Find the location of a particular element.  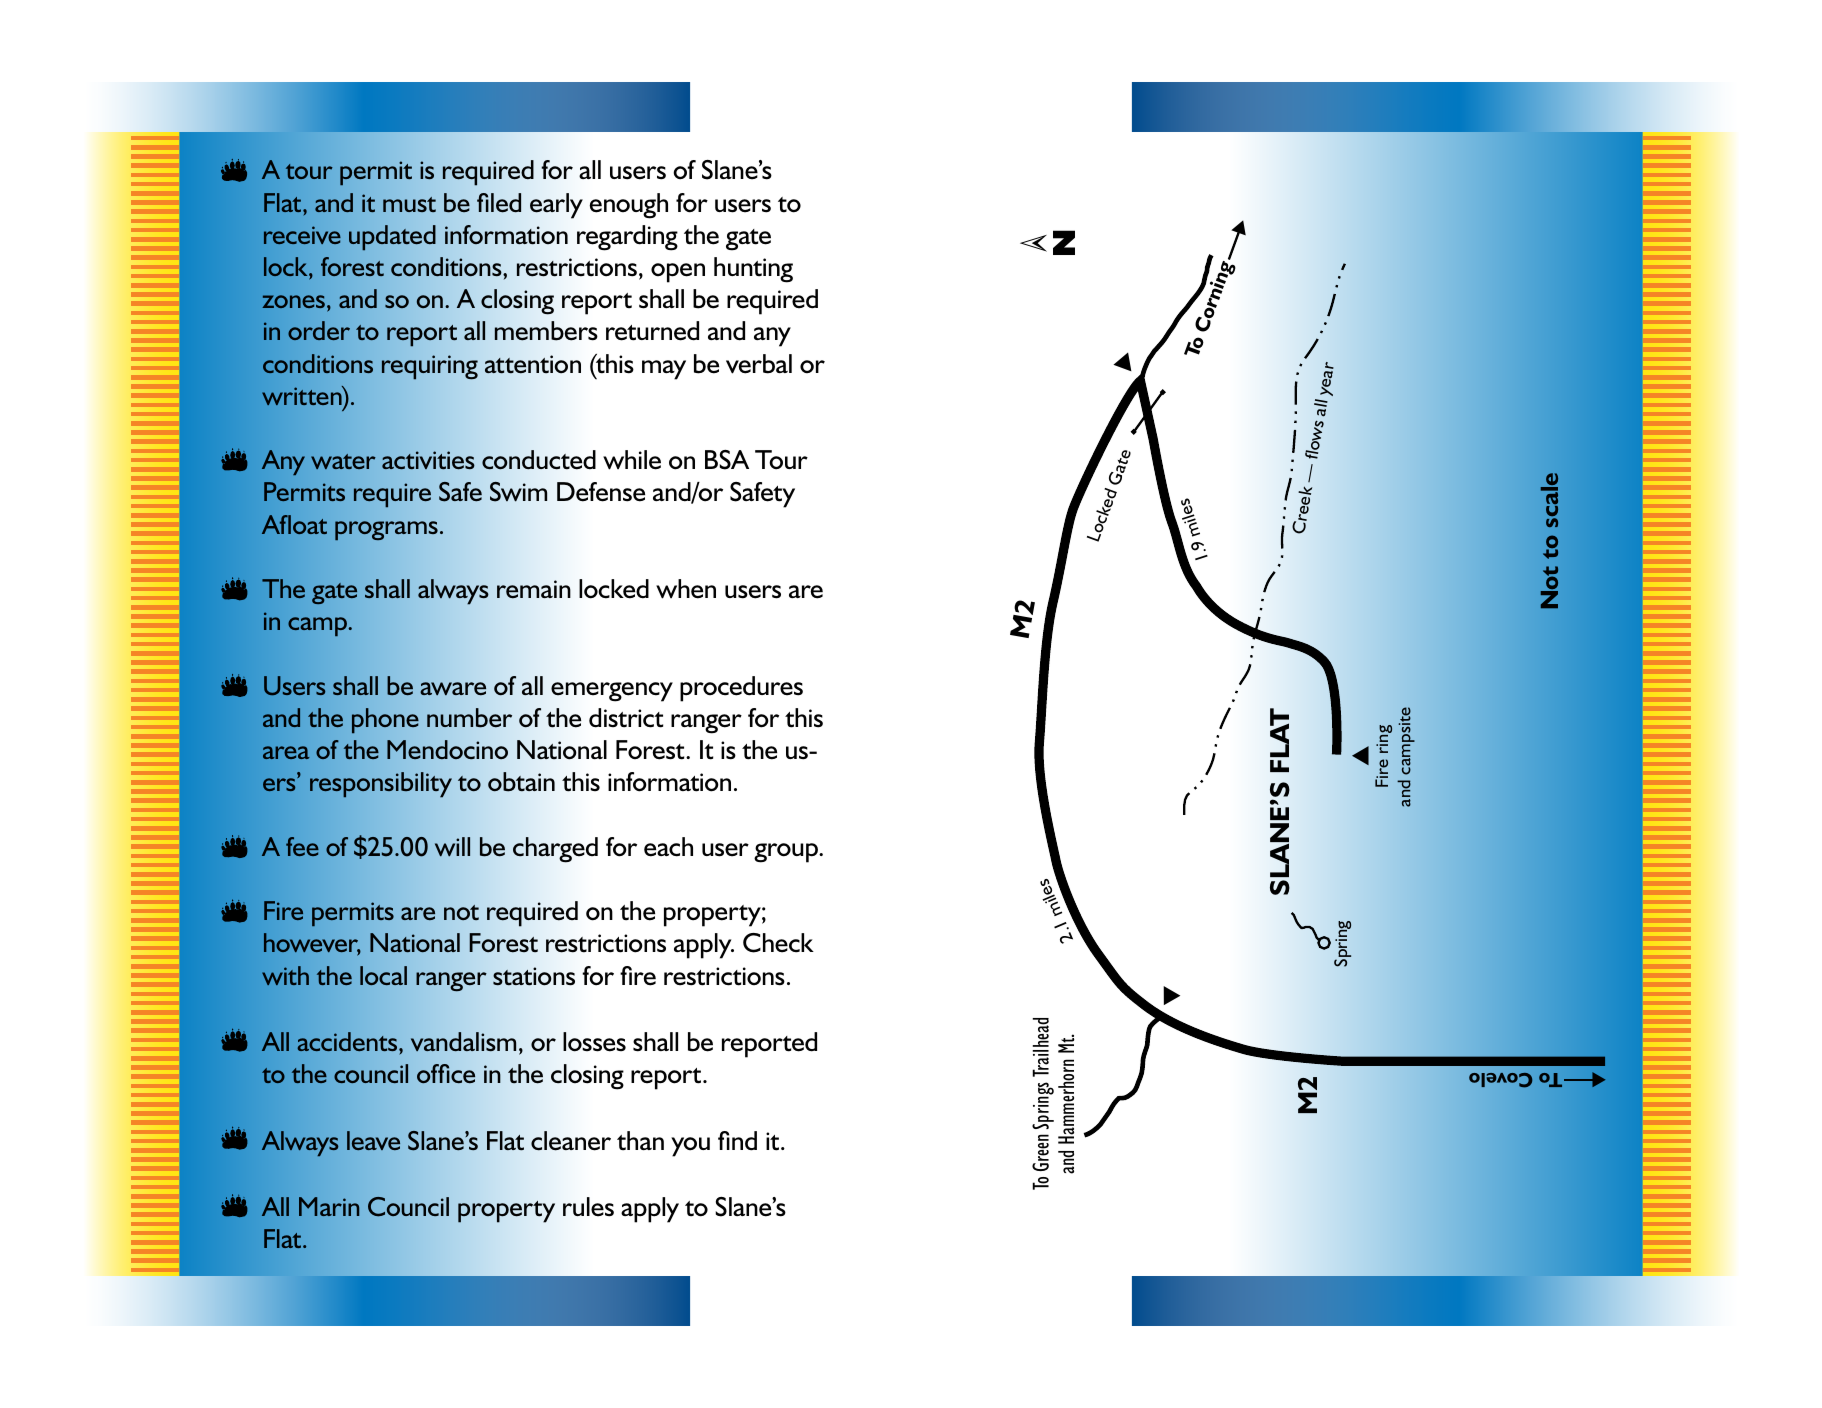

Check is located at coordinates (778, 943).
